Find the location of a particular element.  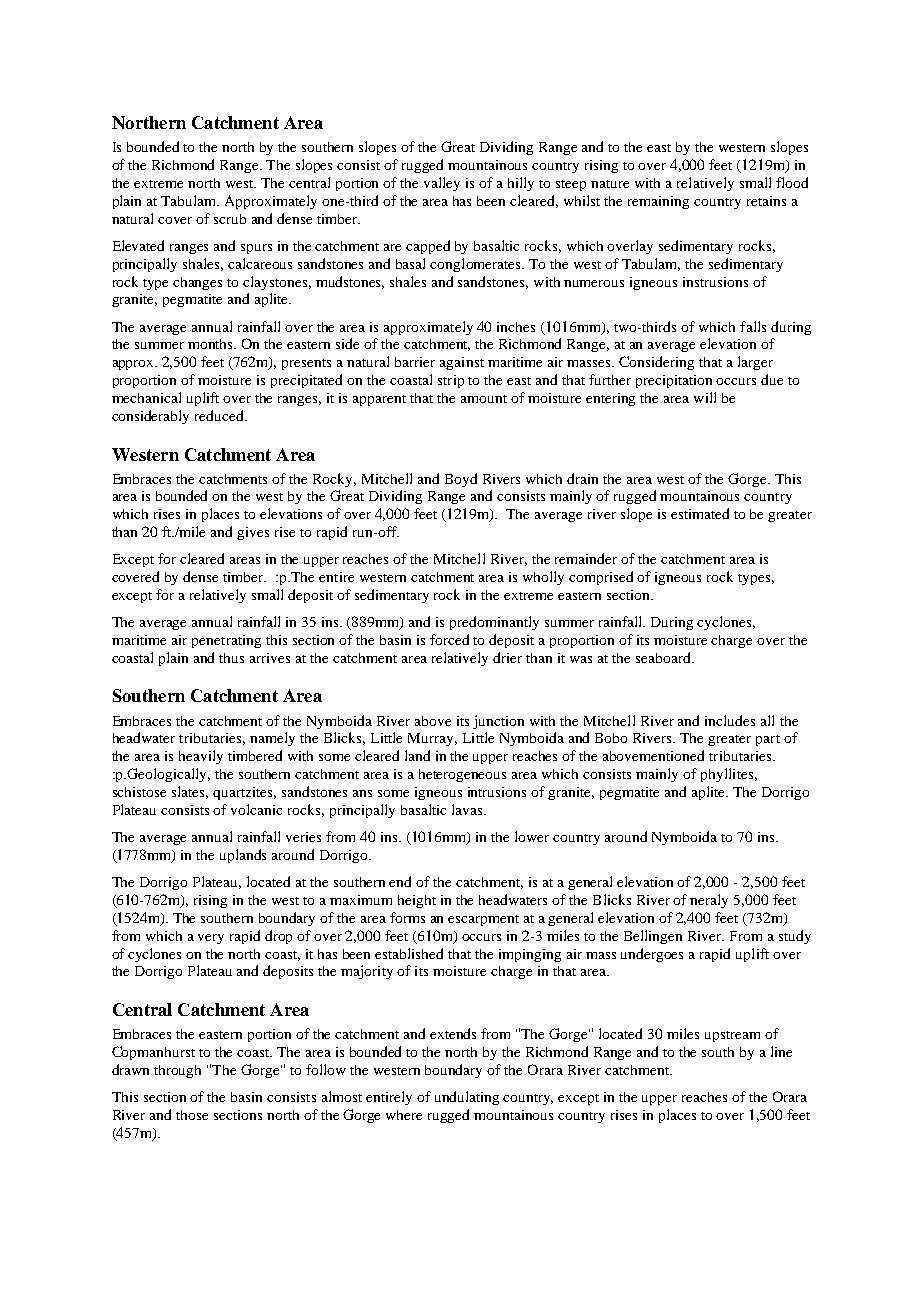

slates is located at coordinates (190, 792).
